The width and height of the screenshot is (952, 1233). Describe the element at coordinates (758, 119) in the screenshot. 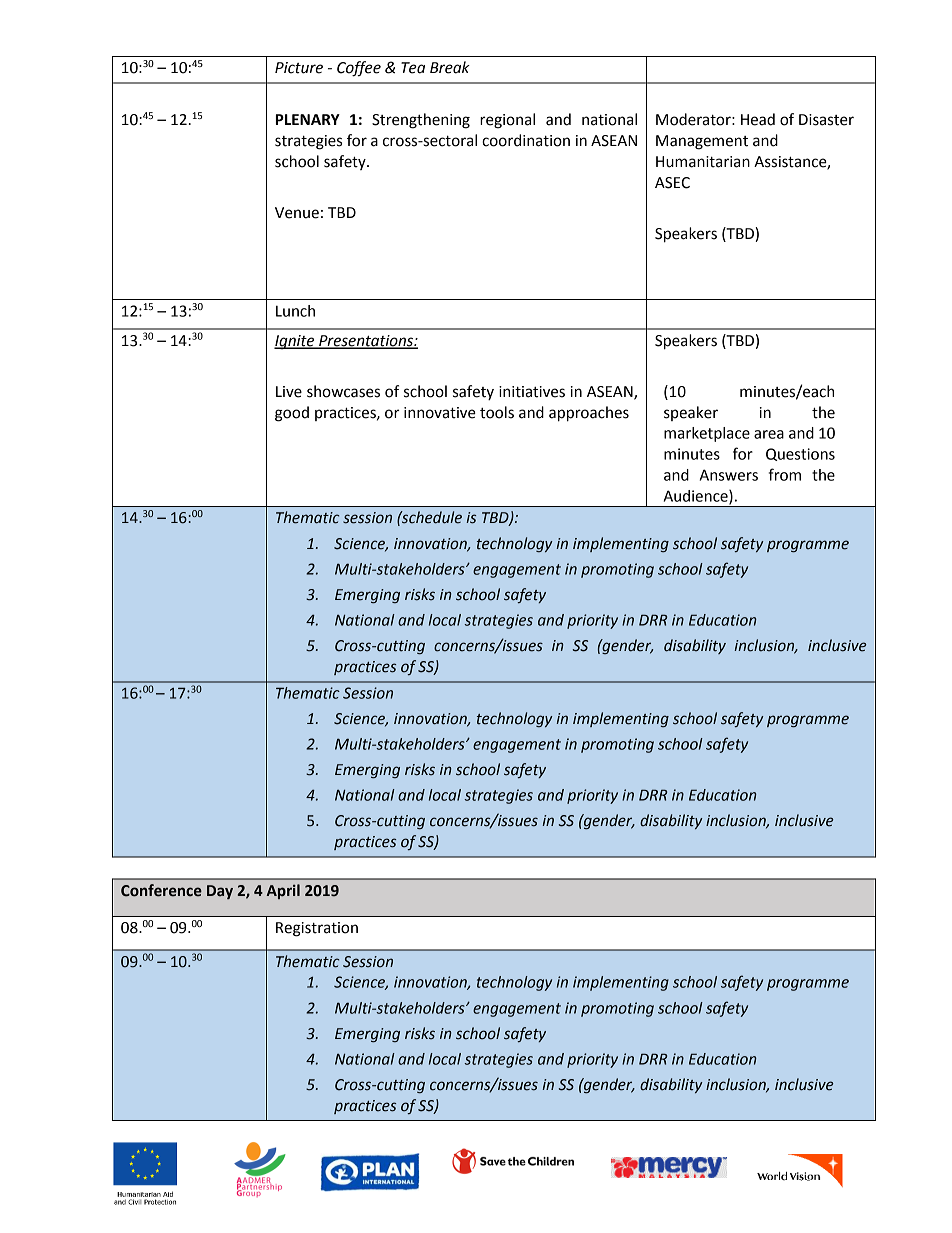

I see `Head` at that location.
